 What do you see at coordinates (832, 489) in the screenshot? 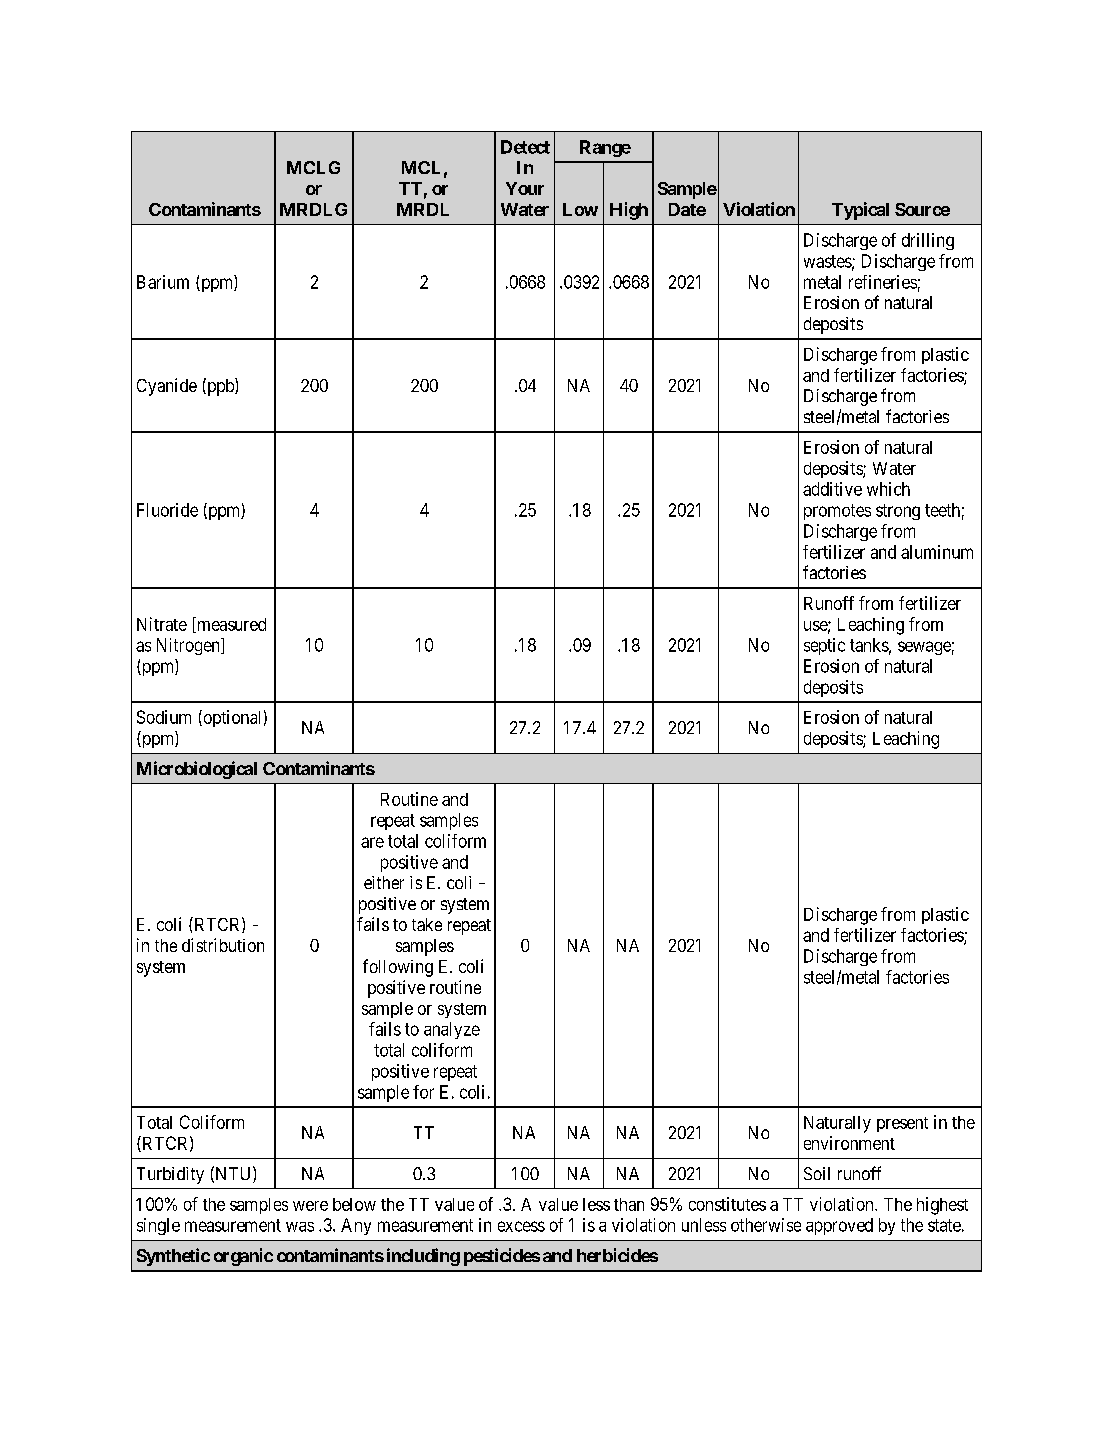
I see `additive` at bounding box center [832, 489].
